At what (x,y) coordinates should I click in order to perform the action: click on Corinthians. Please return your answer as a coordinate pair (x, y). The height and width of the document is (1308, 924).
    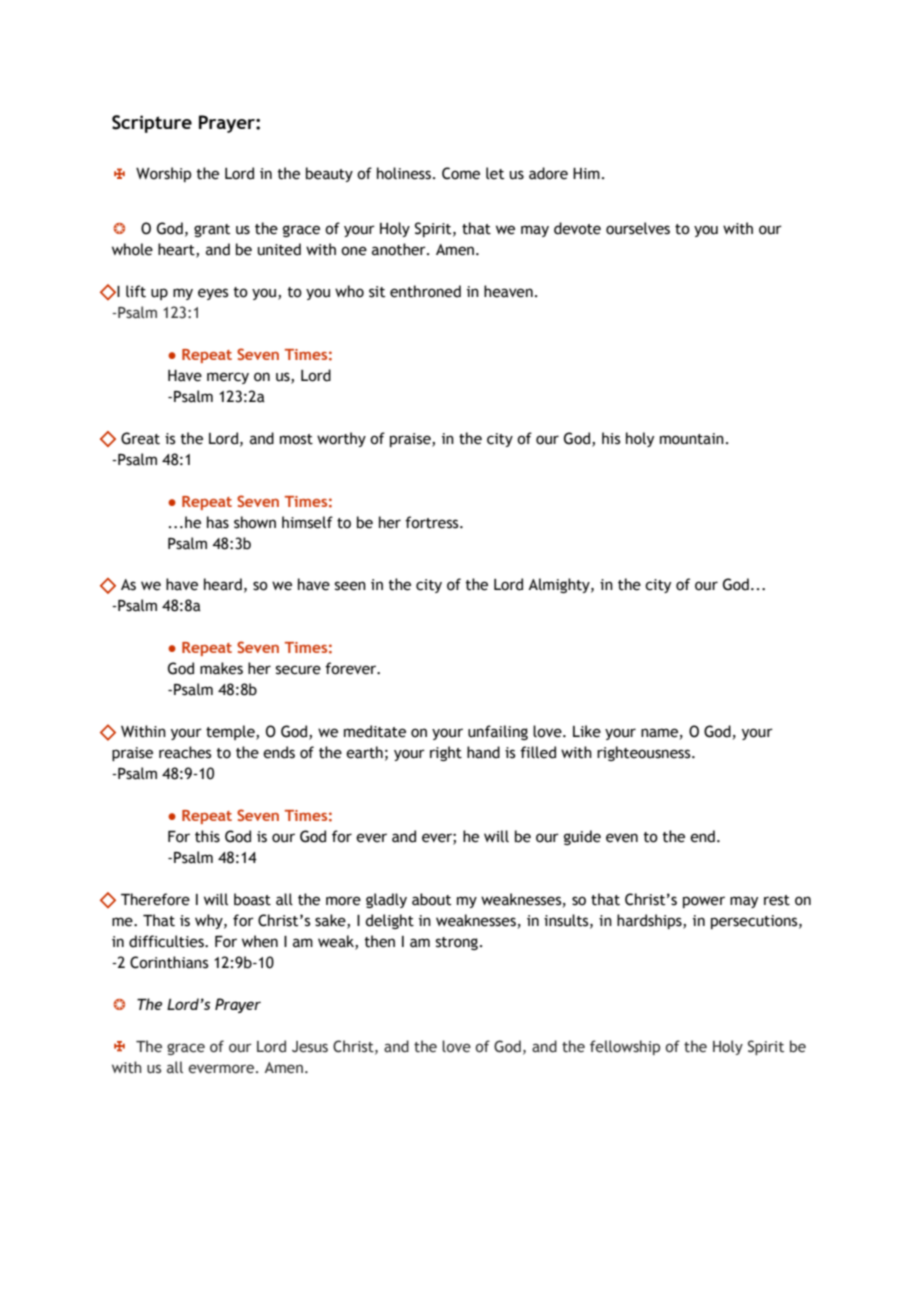
    Looking at the image, I should click on (169, 962).
